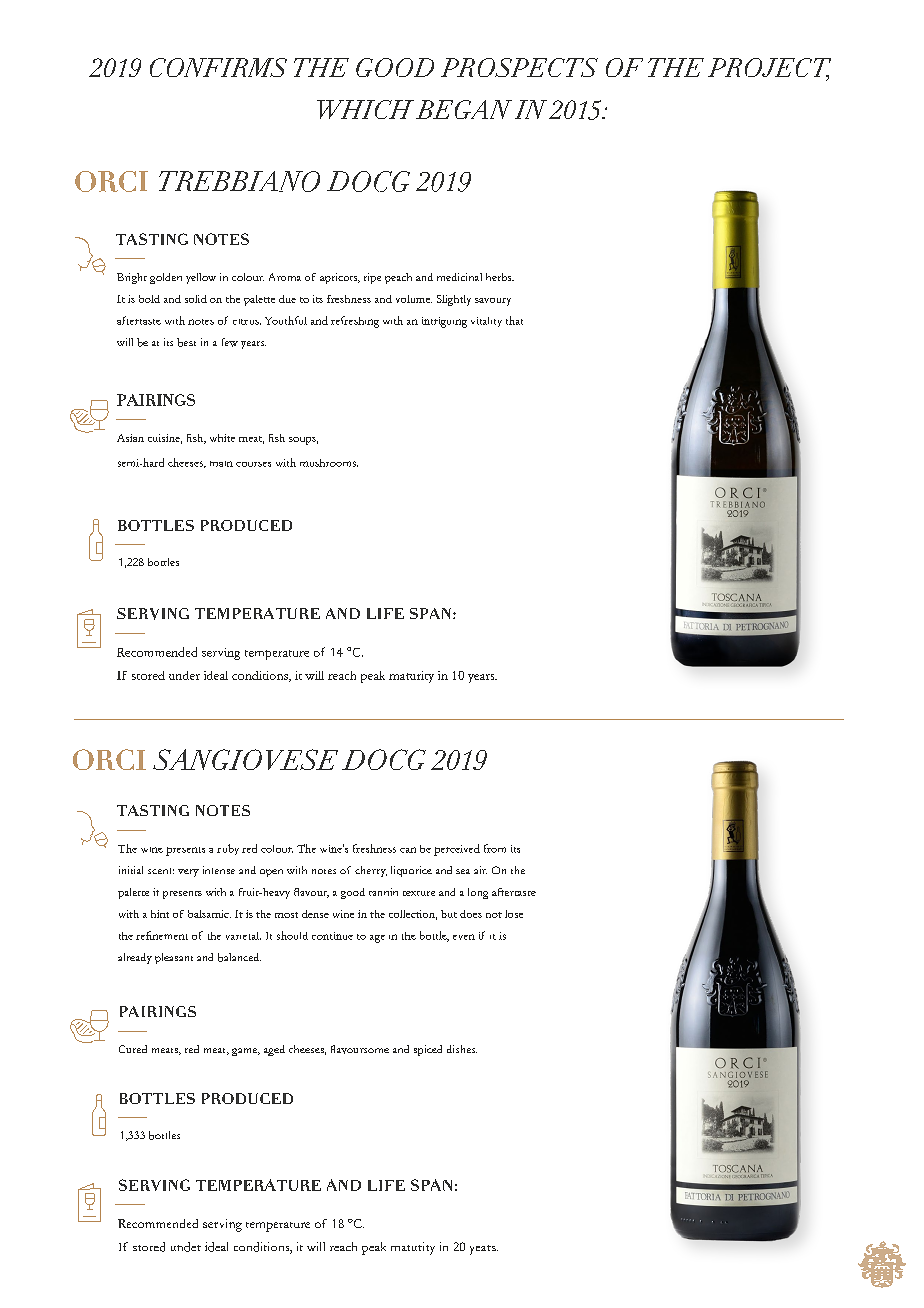 This page has width=924, height=1308. Describe the element at coordinates (253, 464) in the page. I see `courses` at that location.
